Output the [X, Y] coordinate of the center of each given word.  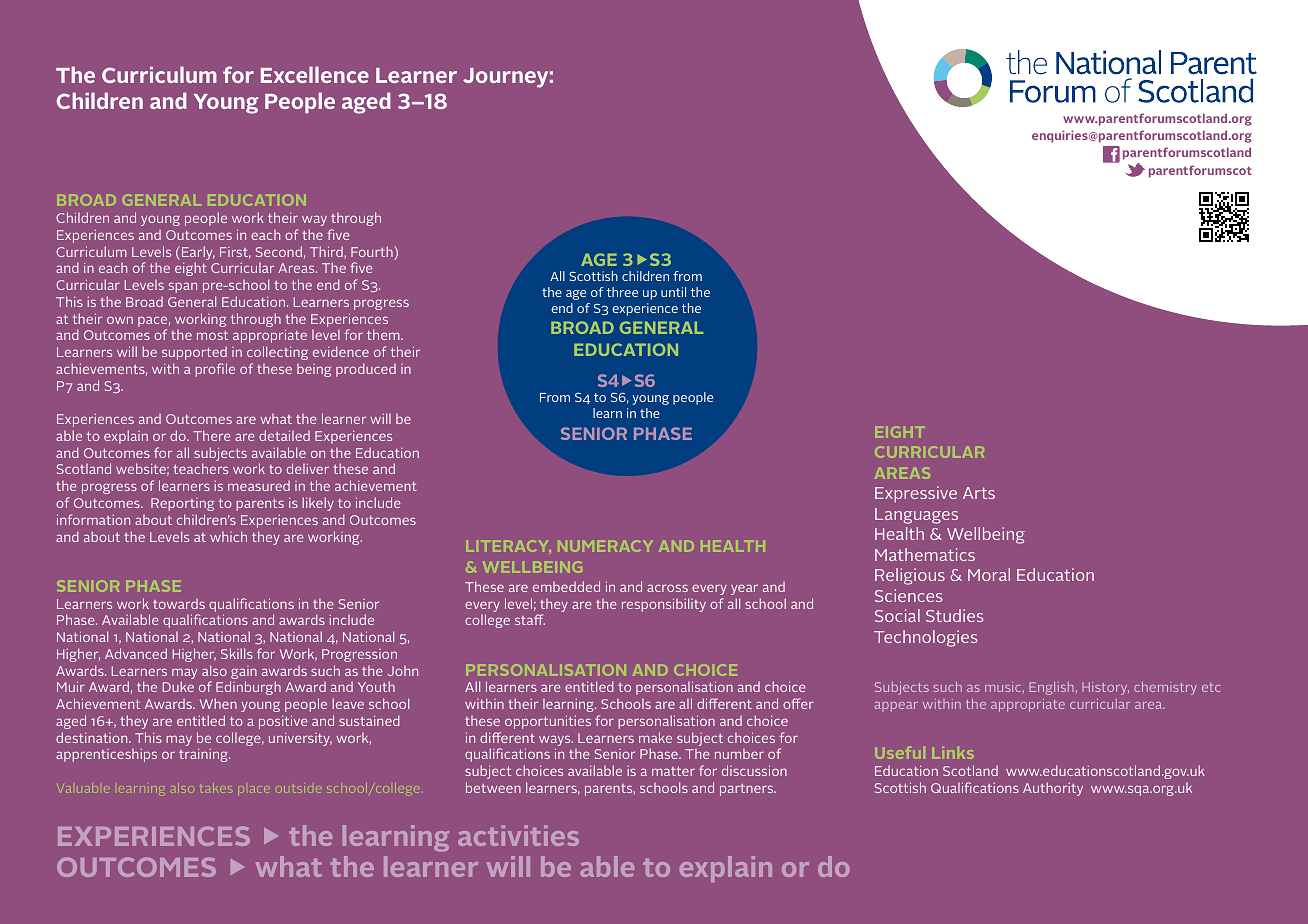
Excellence [315, 74]
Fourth [373, 253]
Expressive [916, 494]
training [204, 755]
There [212, 435]
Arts [979, 493]
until [673, 292]
